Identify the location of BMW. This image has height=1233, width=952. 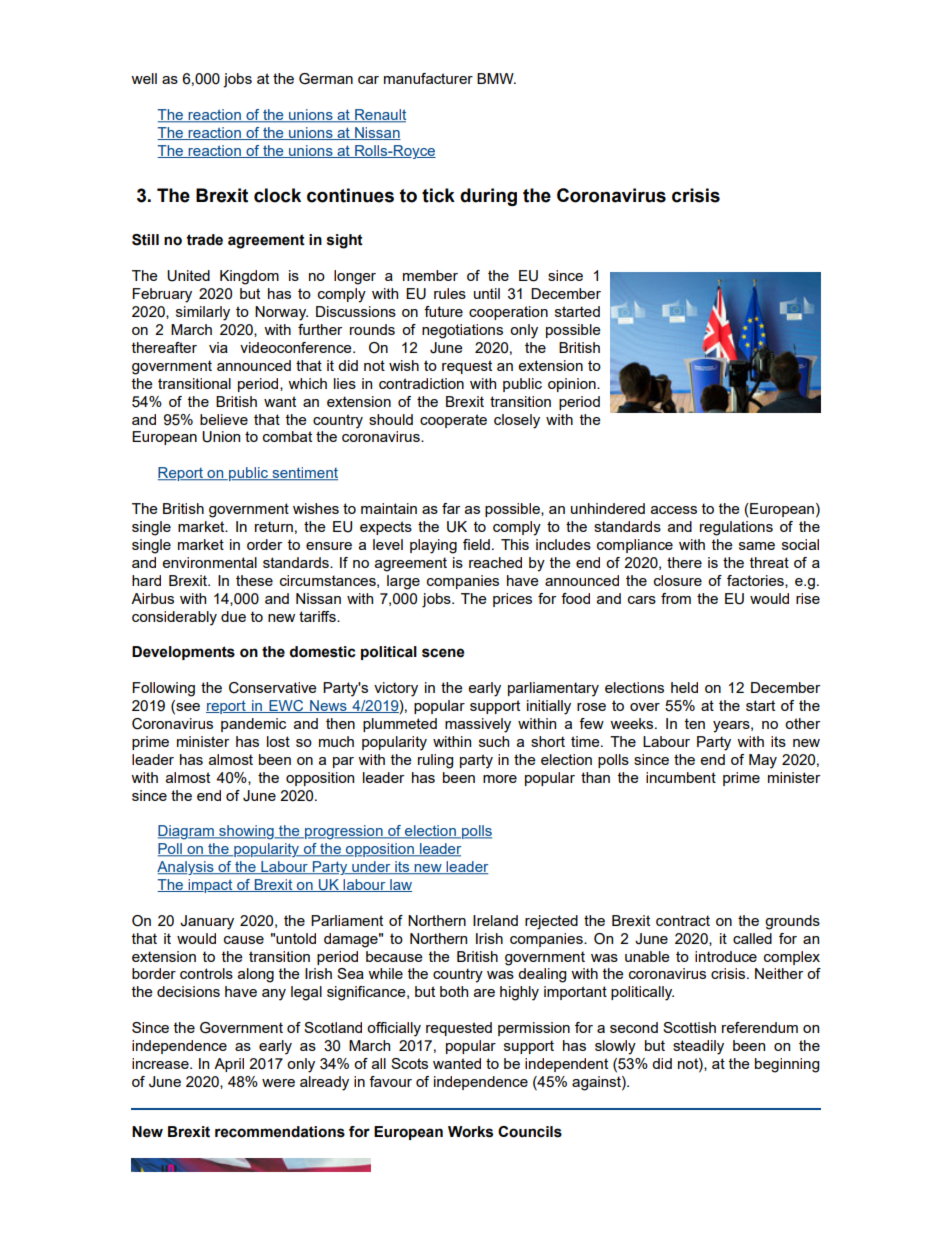
(496, 78).
